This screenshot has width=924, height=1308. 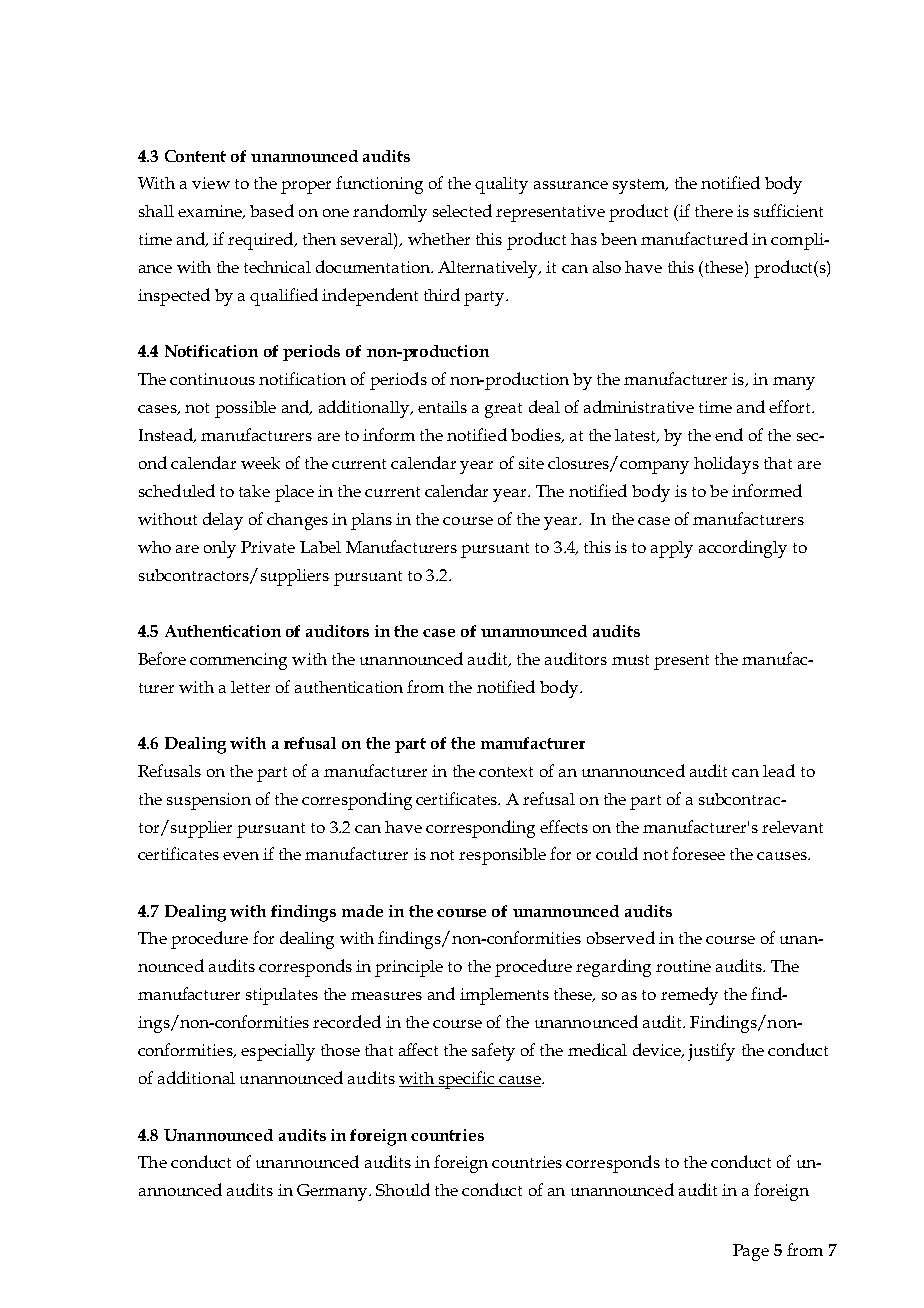 I want to click on Page, so click(x=751, y=1252).
